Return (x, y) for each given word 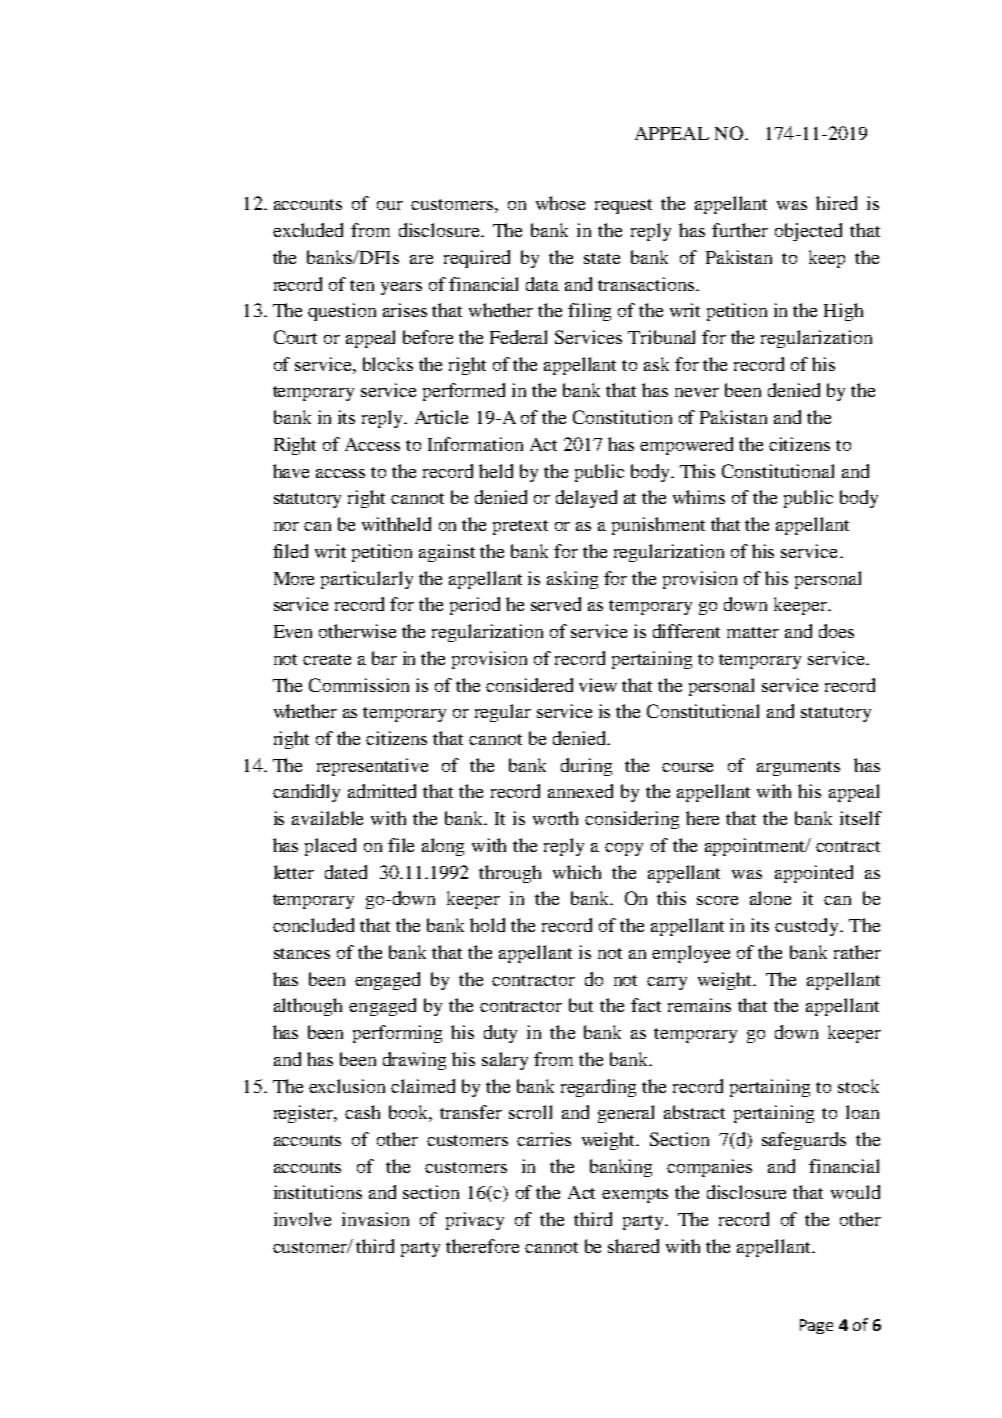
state (602, 258)
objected (808, 232)
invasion (375, 1219)
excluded (308, 230)
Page (816, 1326)
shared (633, 1246)
